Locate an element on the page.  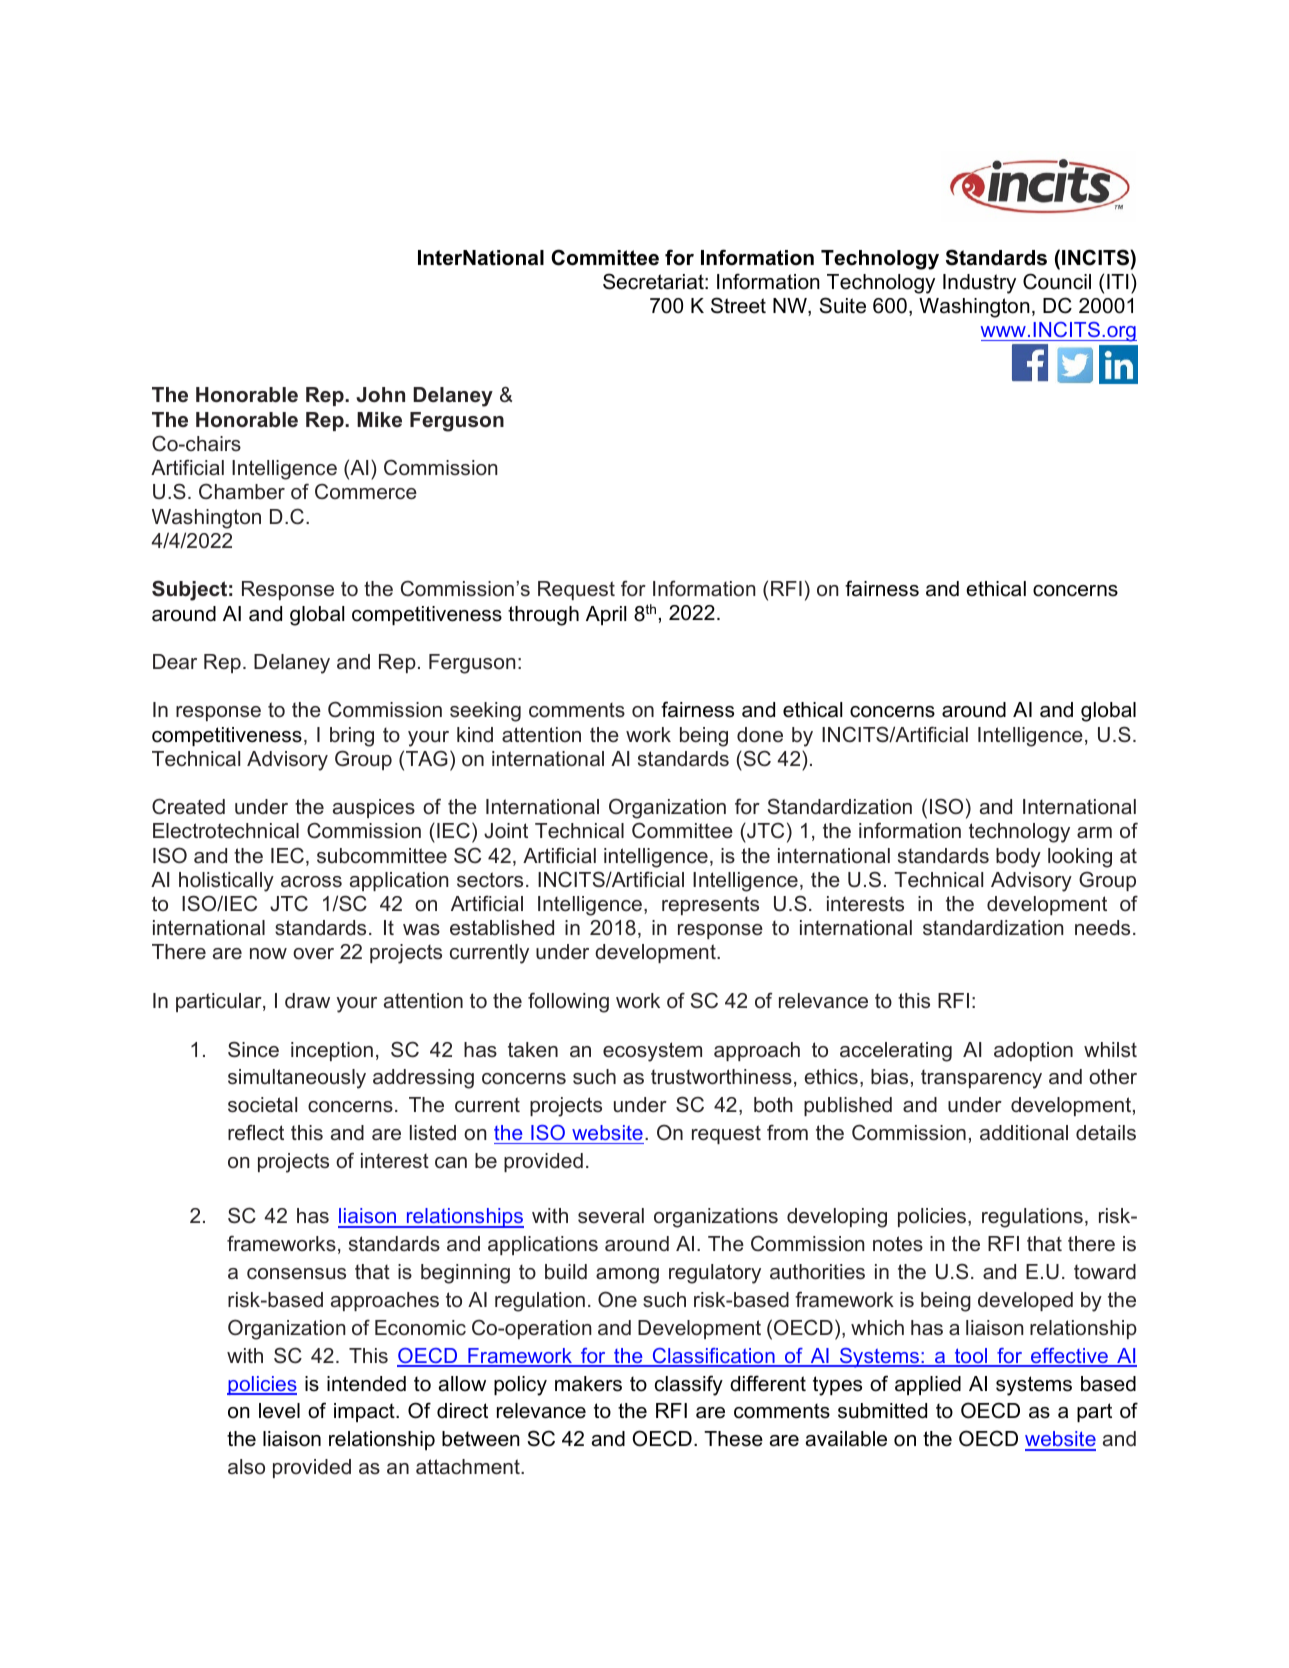
Industry is located at coordinates (979, 284).
